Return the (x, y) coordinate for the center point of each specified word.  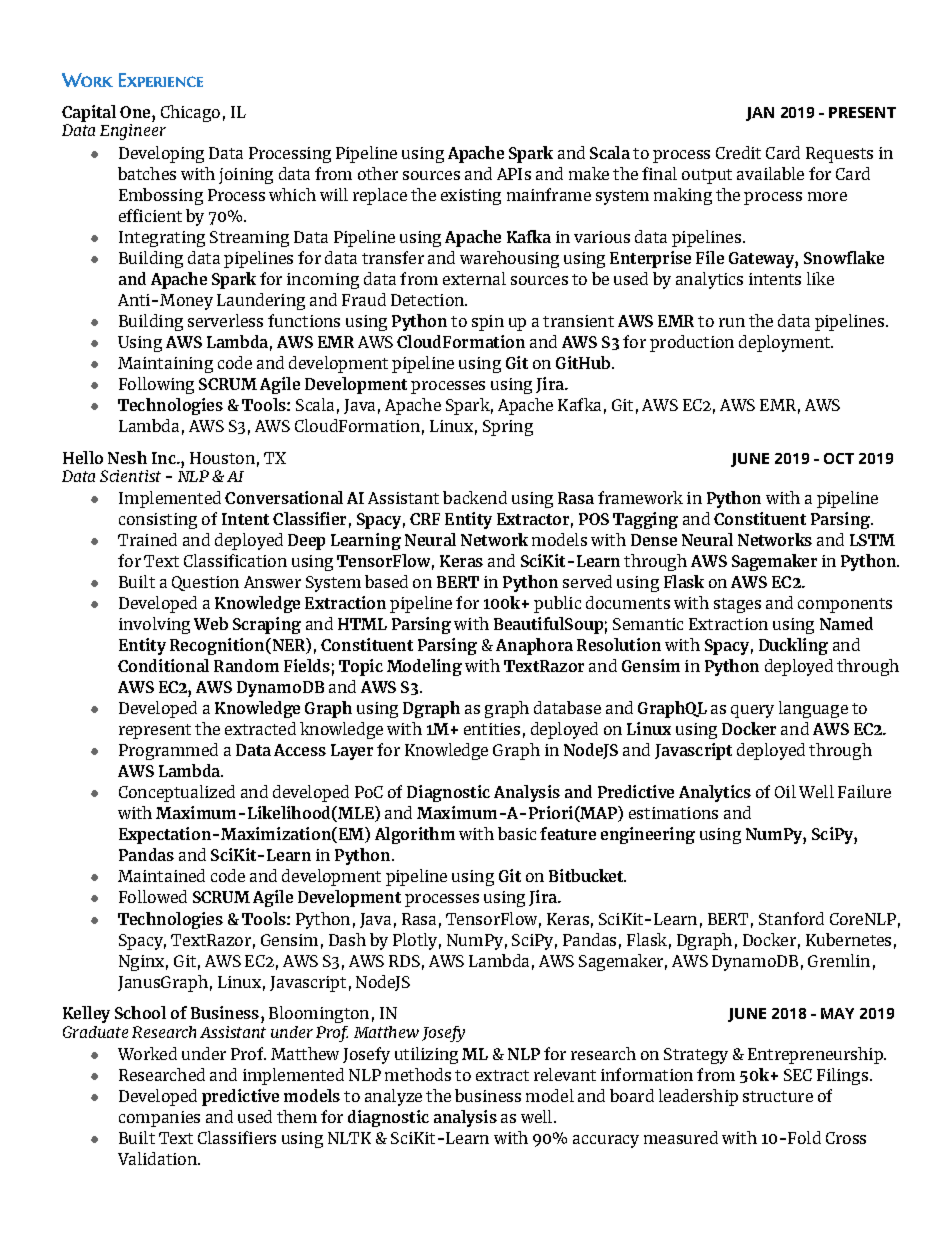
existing (471, 197)
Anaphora (534, 646)
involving (154, 625)
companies (159, 1119)
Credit (738, 152)
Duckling (793, 646)
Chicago (190, 113)
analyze (393, 1097)
